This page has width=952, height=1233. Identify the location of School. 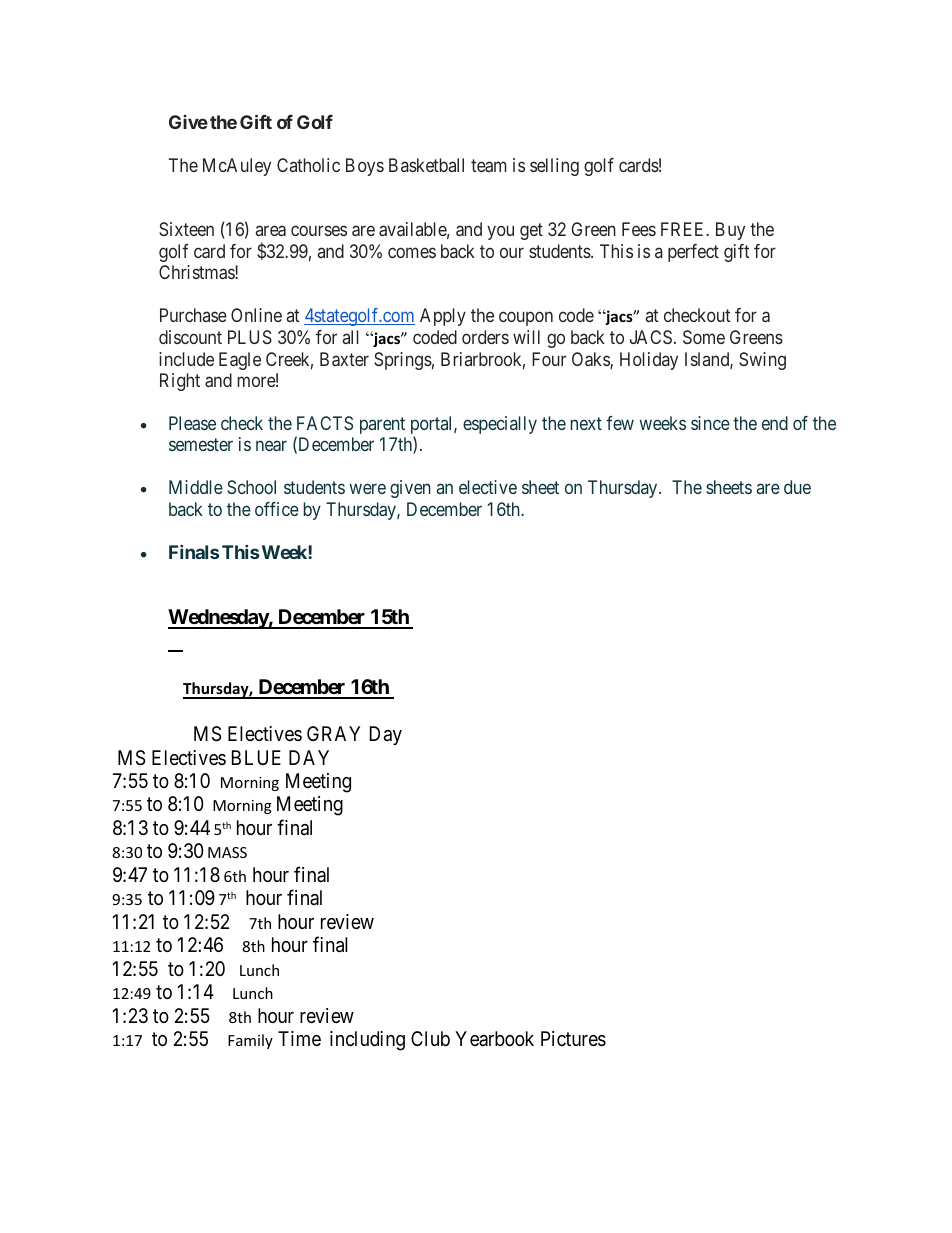
(251, 487).
